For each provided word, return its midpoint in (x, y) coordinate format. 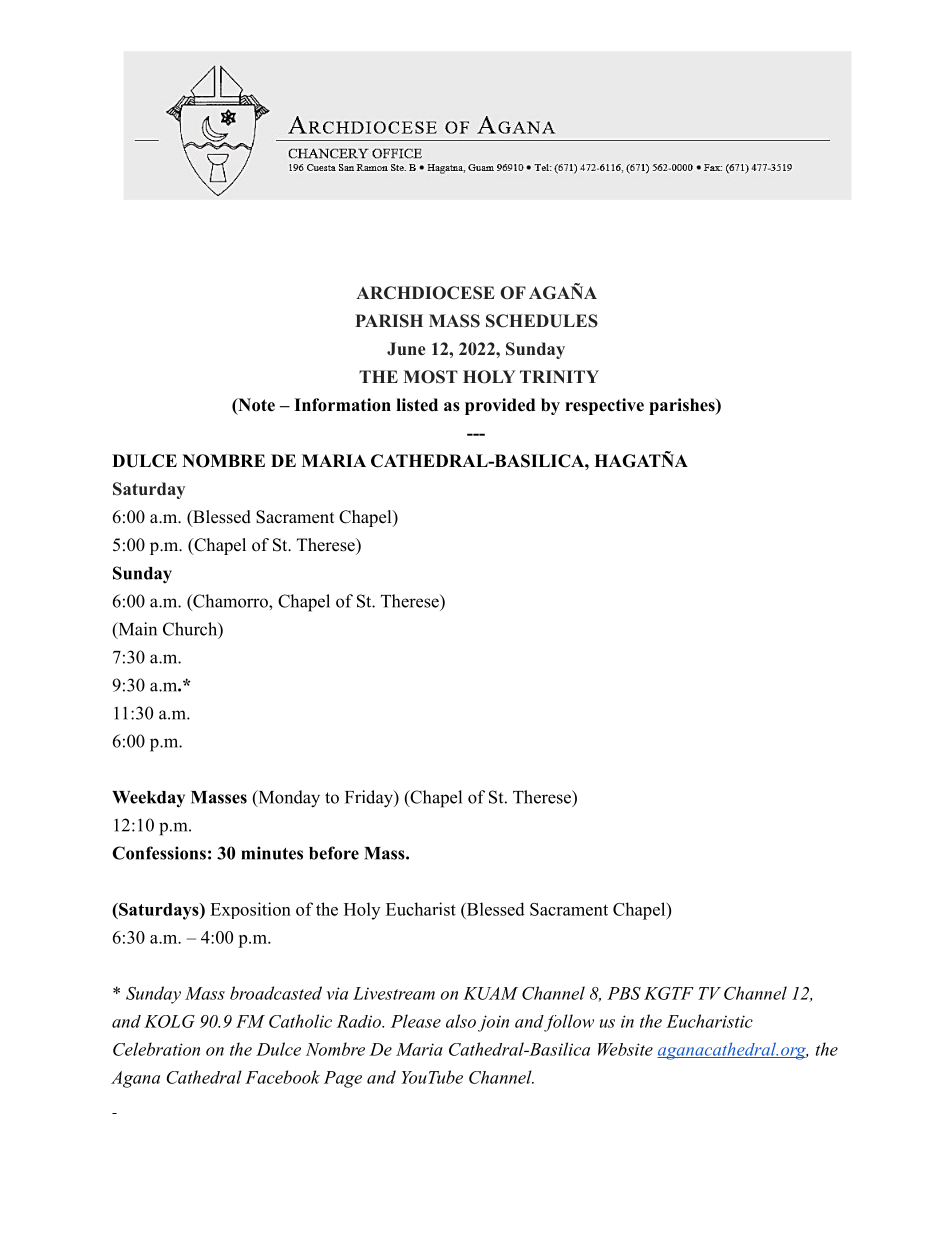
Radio (360, 1021)
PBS (624, 993)
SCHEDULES (542, 321)
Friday (370, 799)
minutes (272, 853)
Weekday (148, 799)
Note (255, 406)
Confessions (159, 853)
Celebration (156, 1049)
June (406, 349)
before (334, 853)
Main (136, 630)
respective (604, 406)
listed (417, 405)
